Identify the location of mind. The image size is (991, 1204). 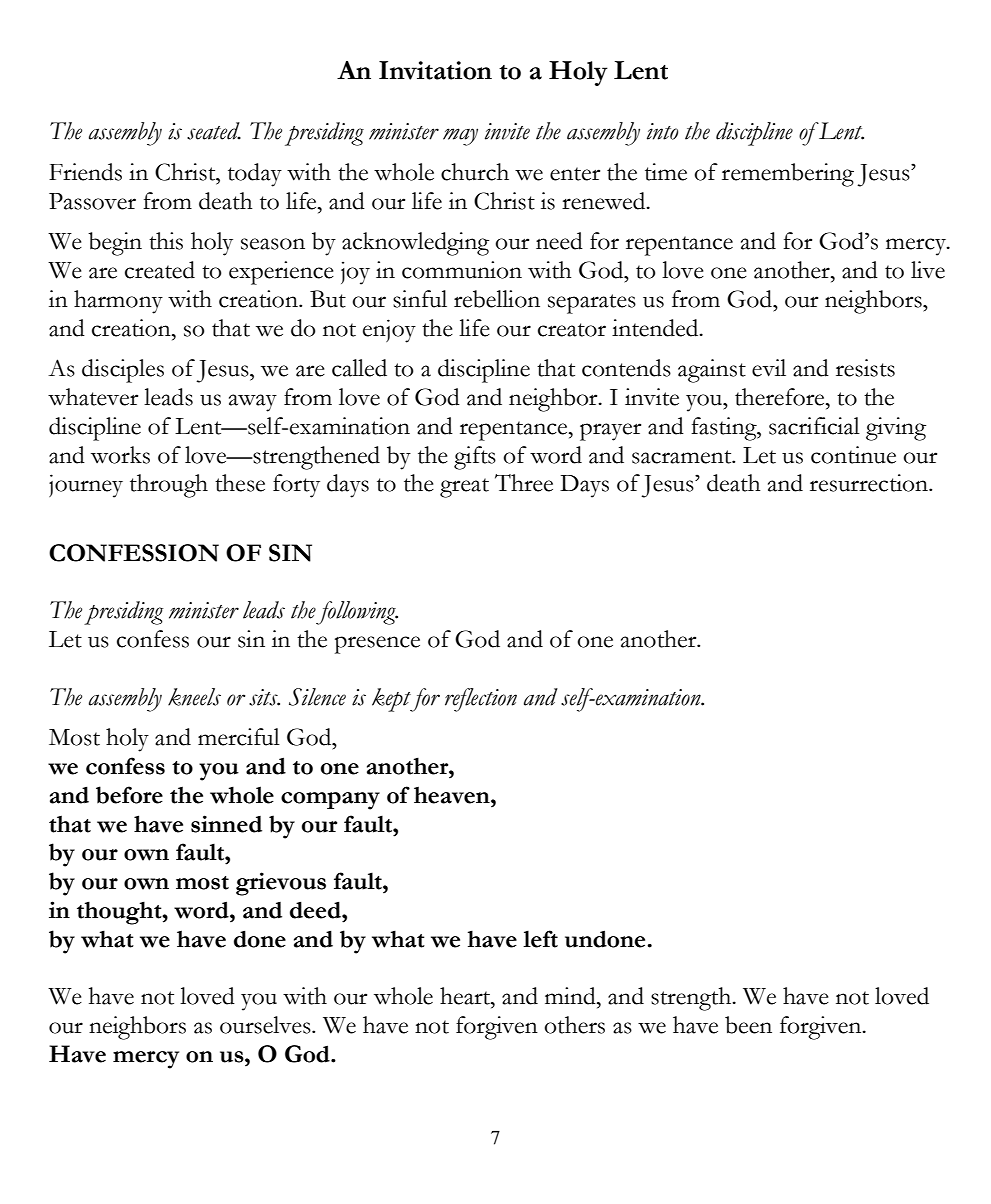
(571, 996).
